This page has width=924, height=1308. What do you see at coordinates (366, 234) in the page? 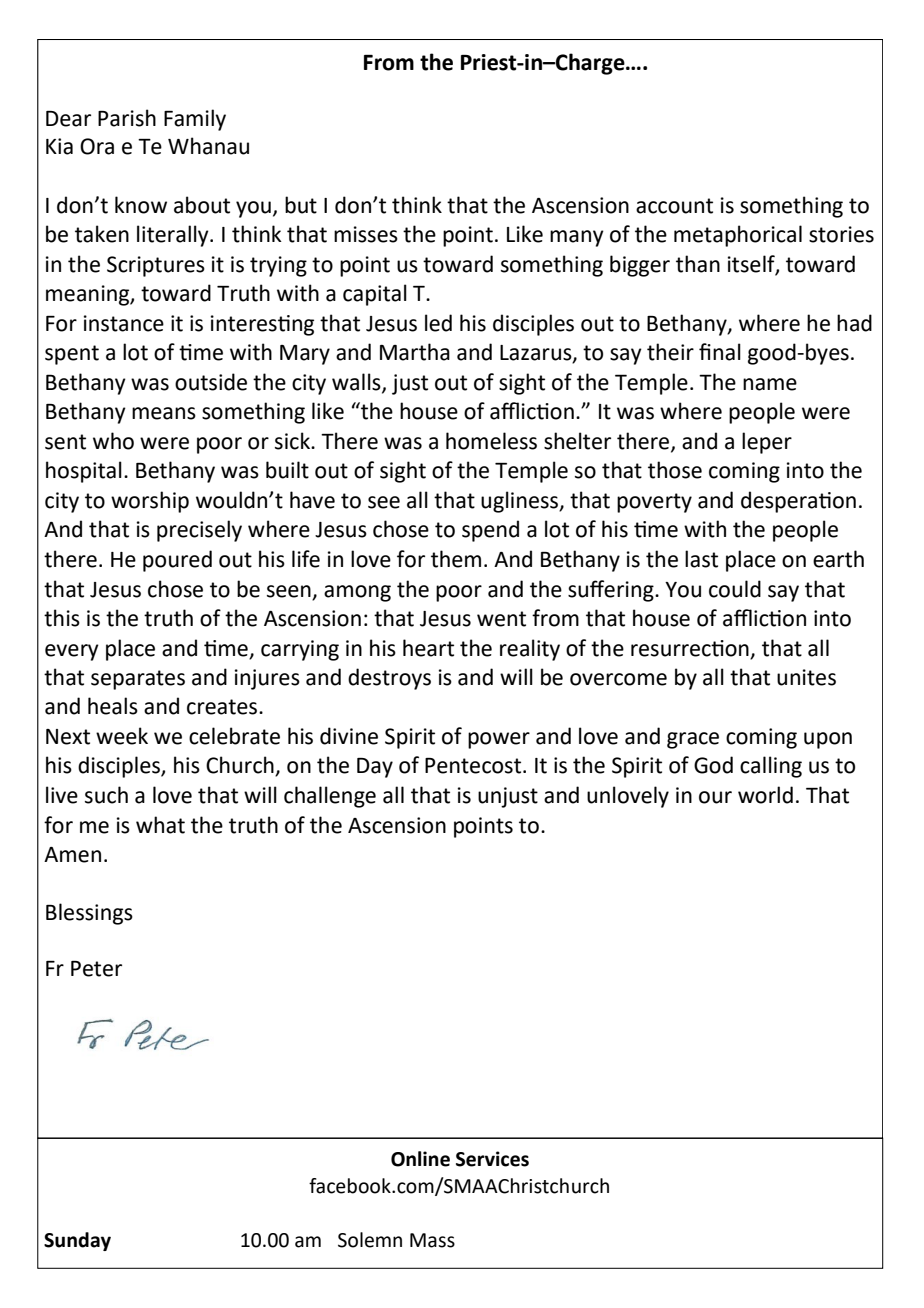
I see `misses` at bounding box center [366, 234].
